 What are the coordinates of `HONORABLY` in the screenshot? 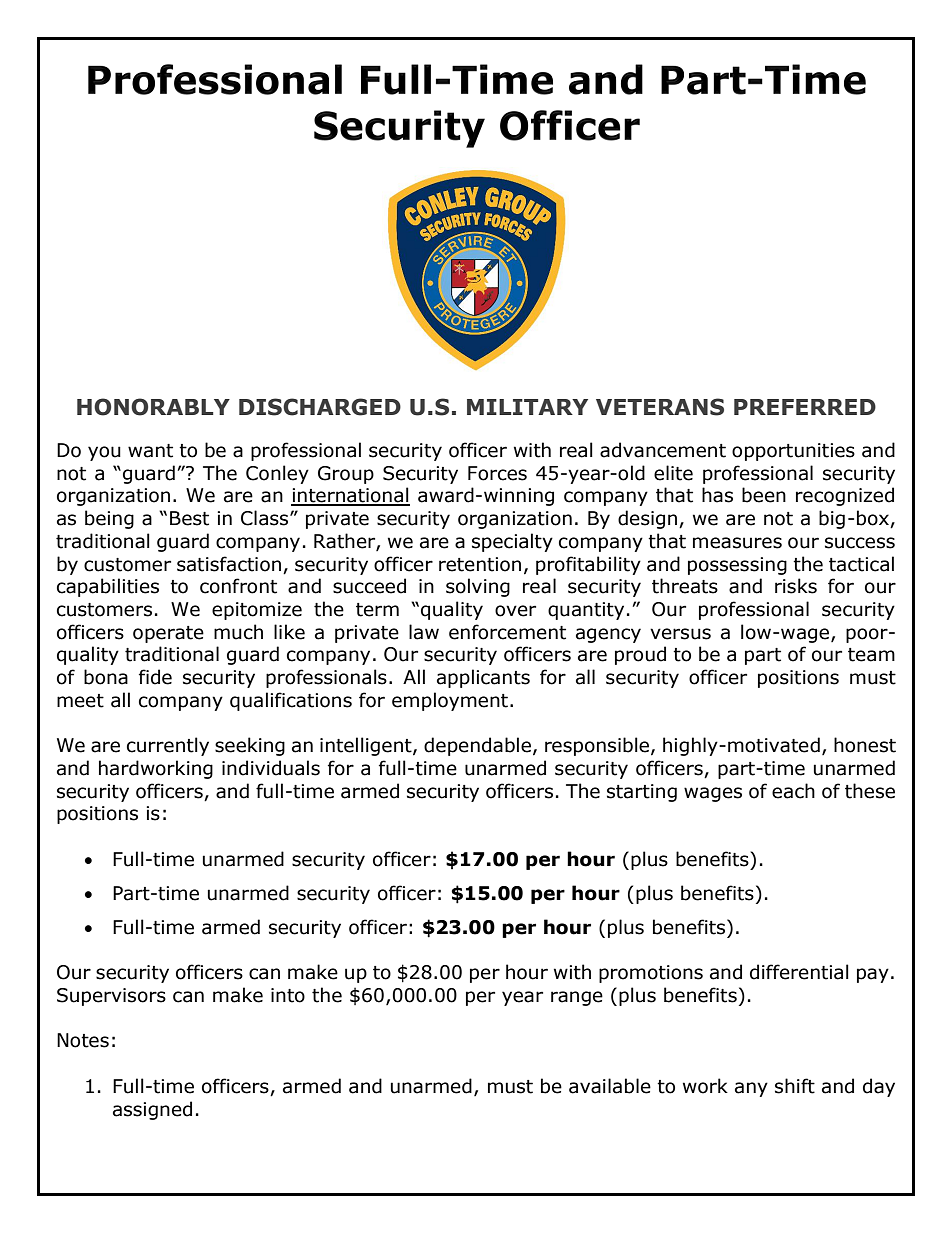 It's located at (153, 407).
